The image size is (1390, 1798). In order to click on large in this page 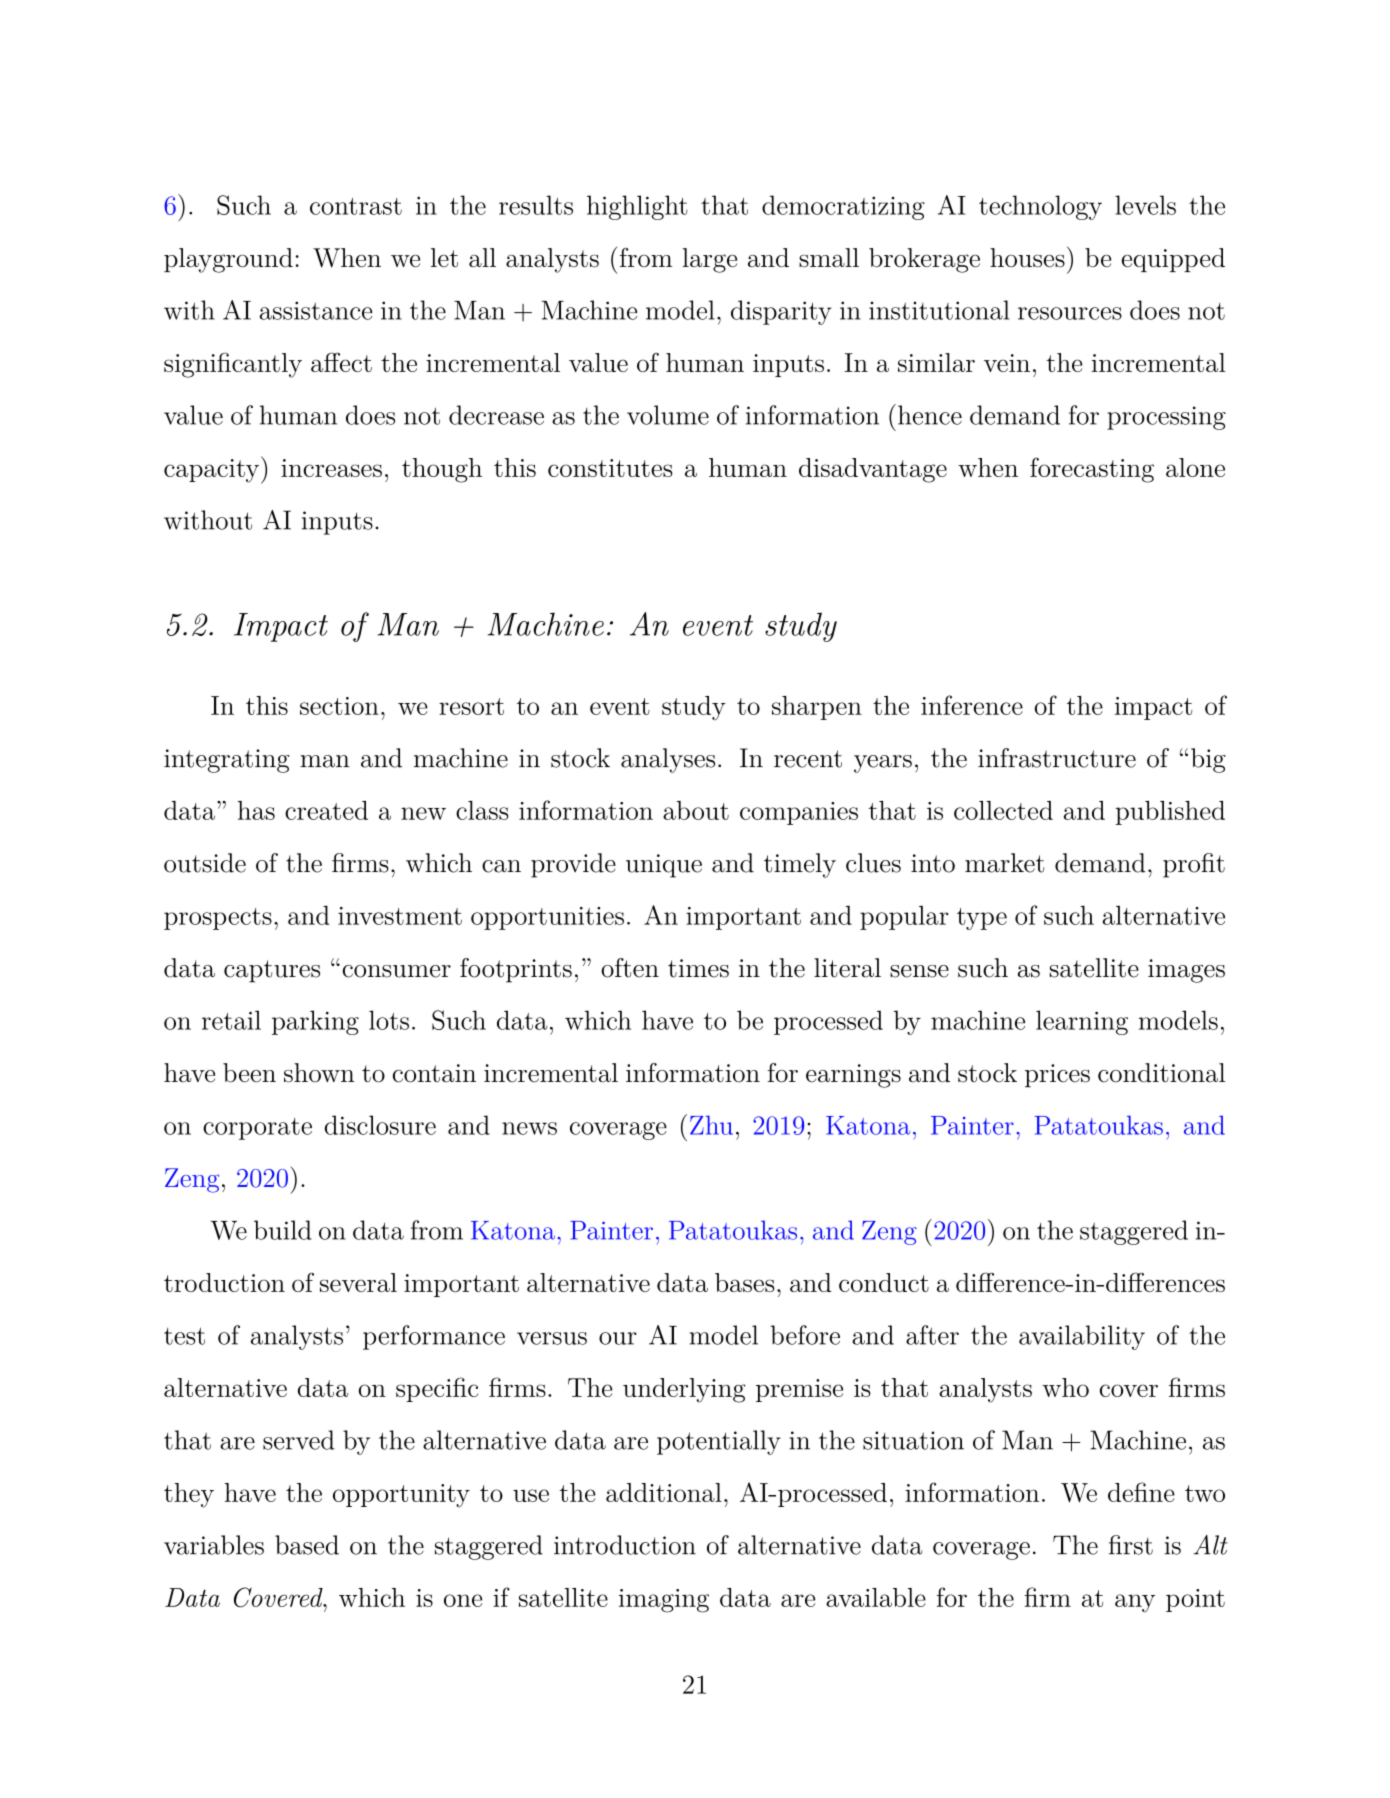, I will do `click(709, 260)`.
